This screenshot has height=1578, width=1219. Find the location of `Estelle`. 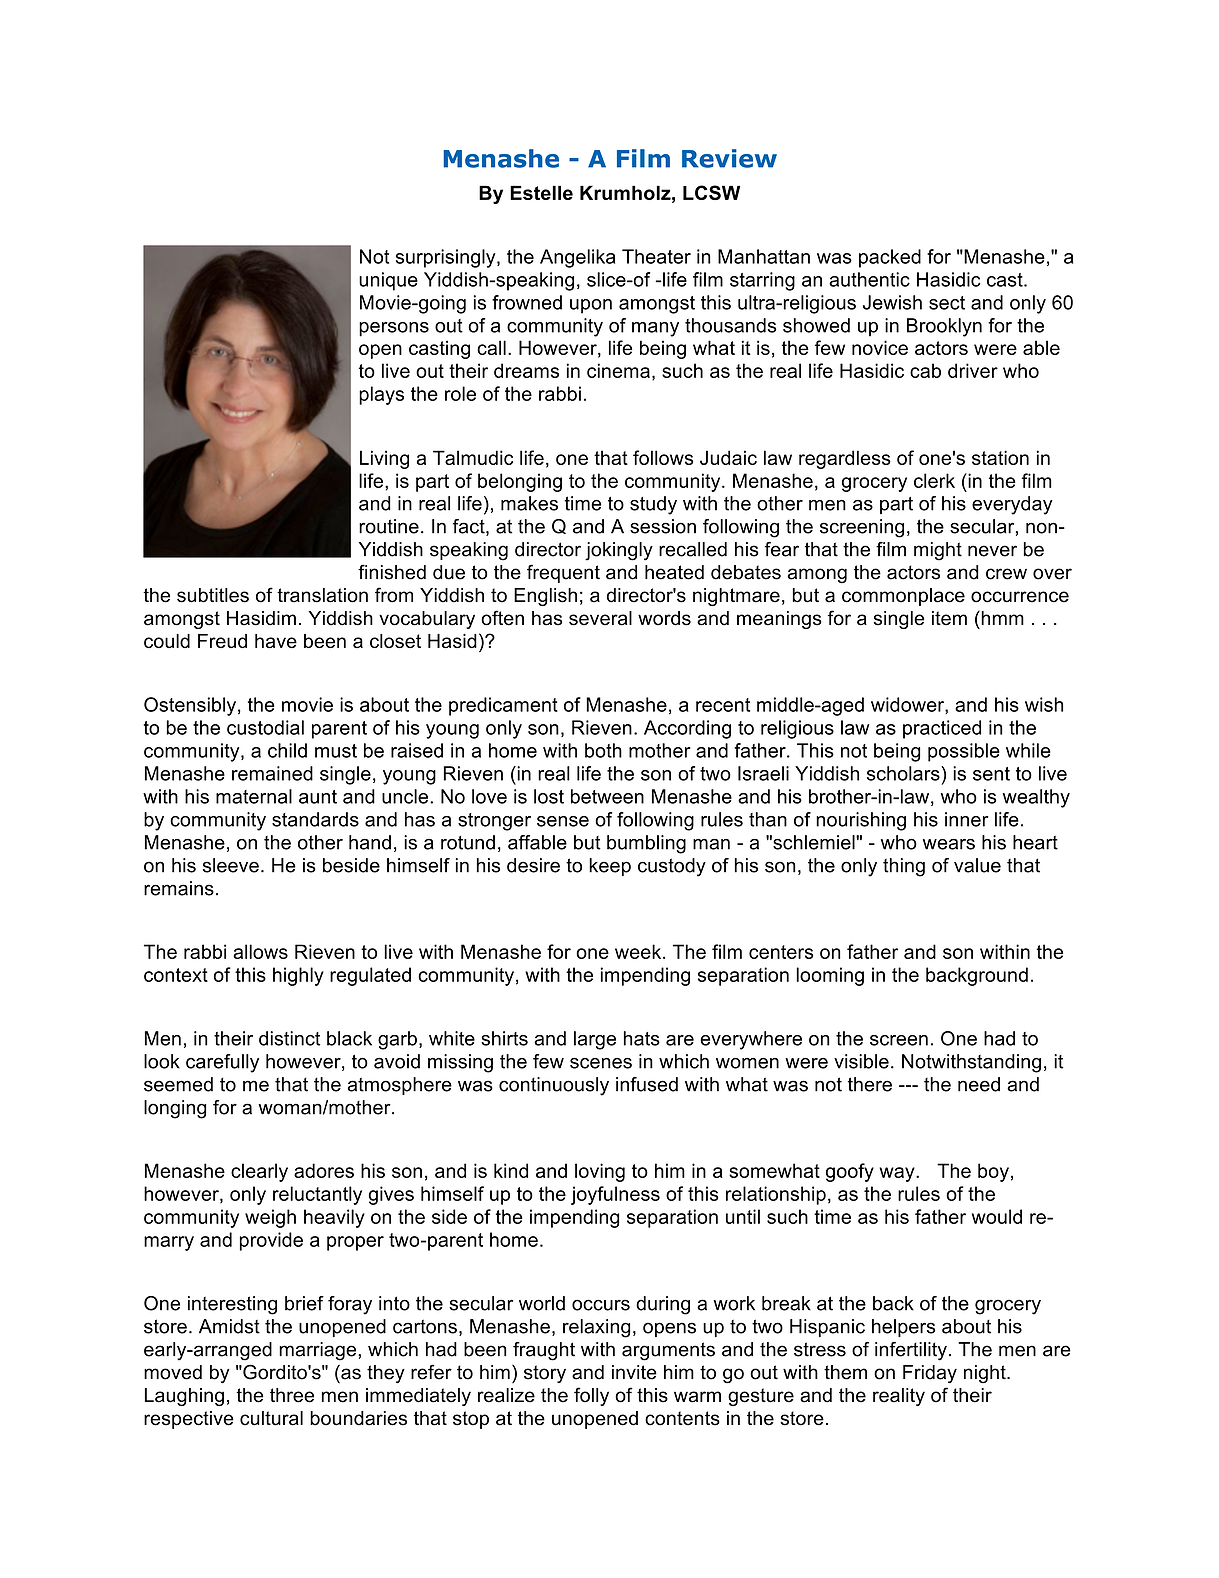

Estelle is located at coordinates (541, 192).
